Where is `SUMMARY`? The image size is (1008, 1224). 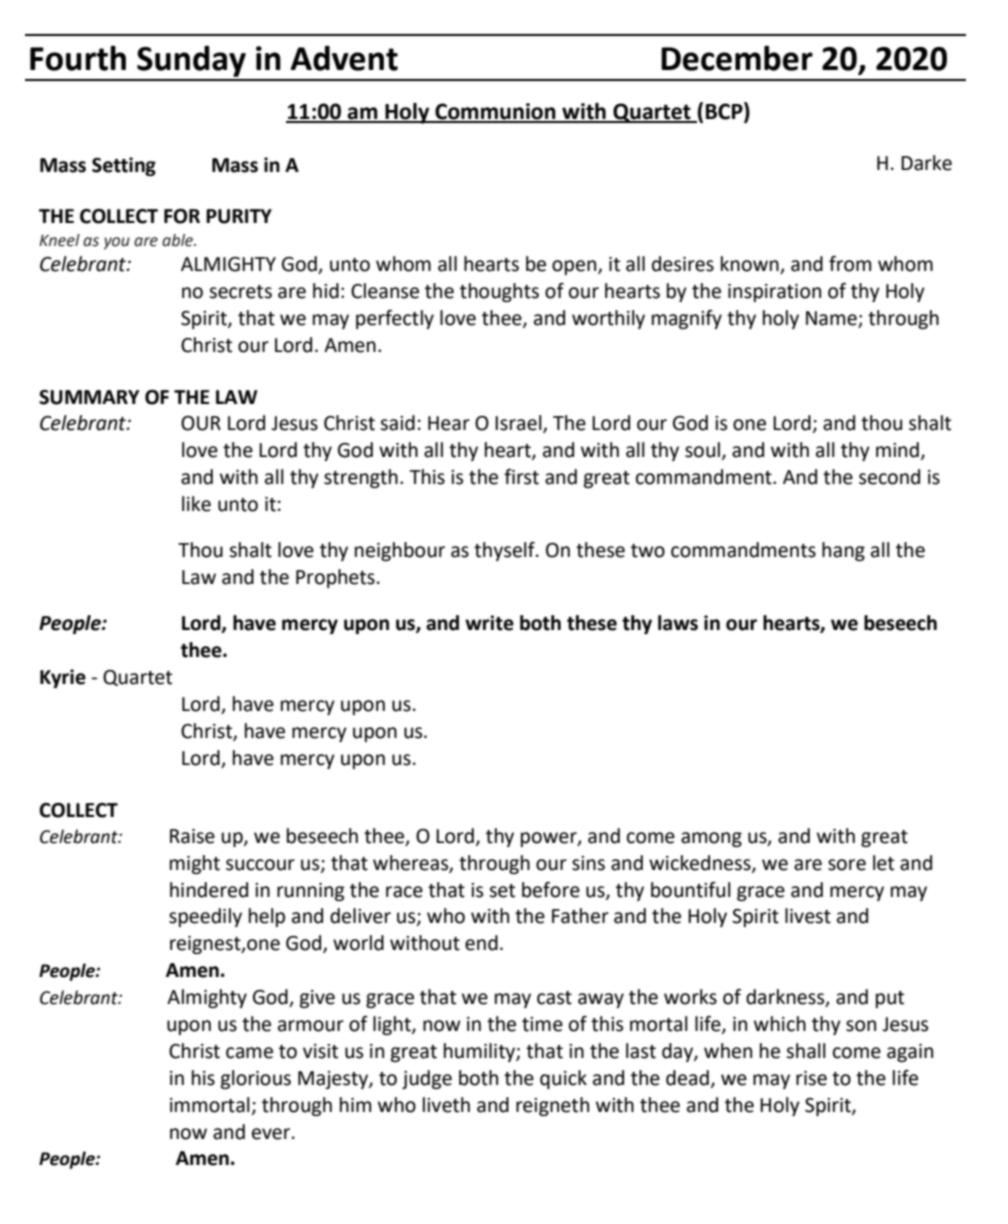 SUMMARY is located at coordinates (89, 397).
